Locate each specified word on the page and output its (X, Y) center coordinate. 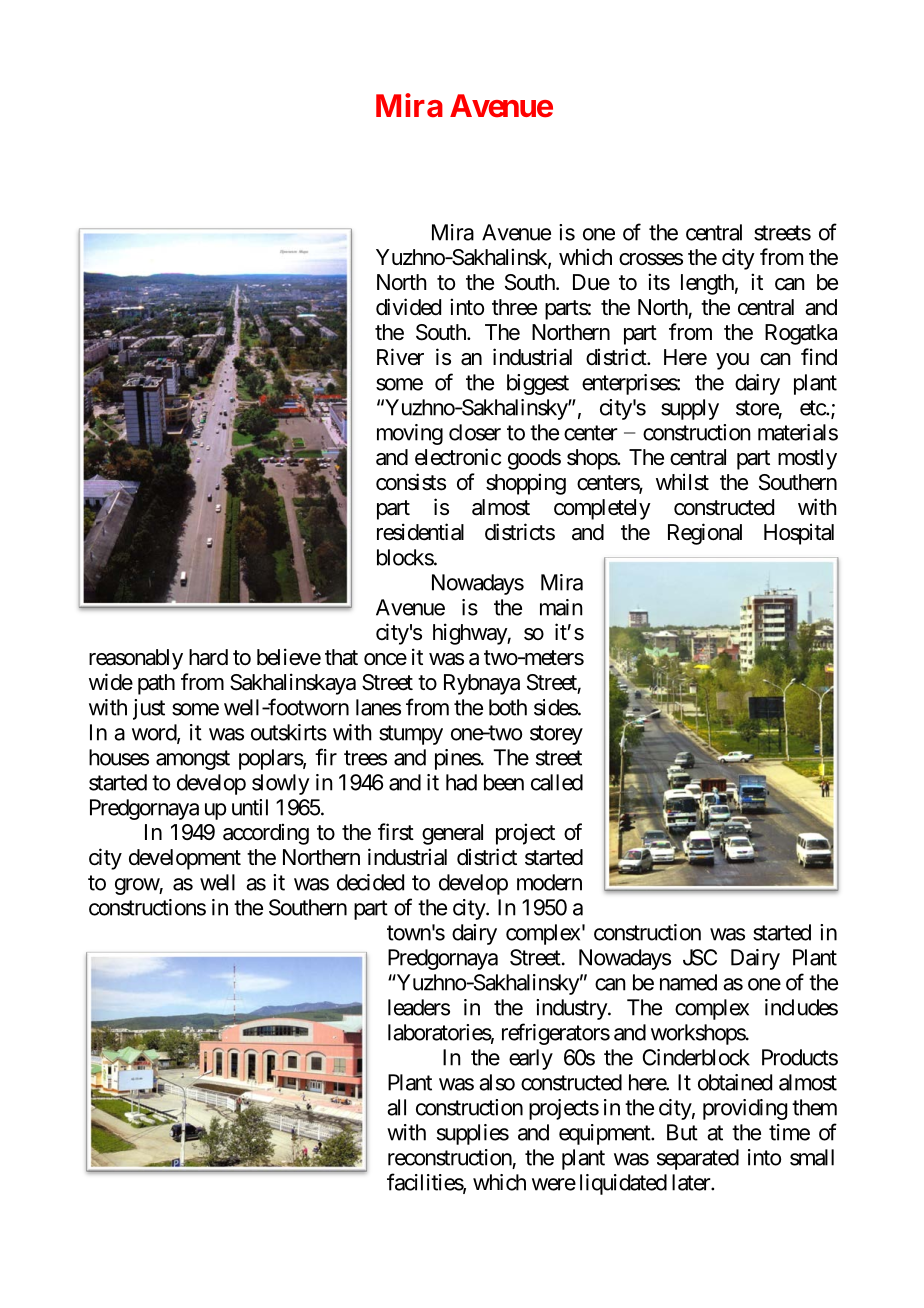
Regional (705, 534)
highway (470, 634)
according (266, 834)
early (531, 1059)
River (400, 357)
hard (208, 657)
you (732, 361)
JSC (700, 957)
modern (549, 882)
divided (408, 307)
